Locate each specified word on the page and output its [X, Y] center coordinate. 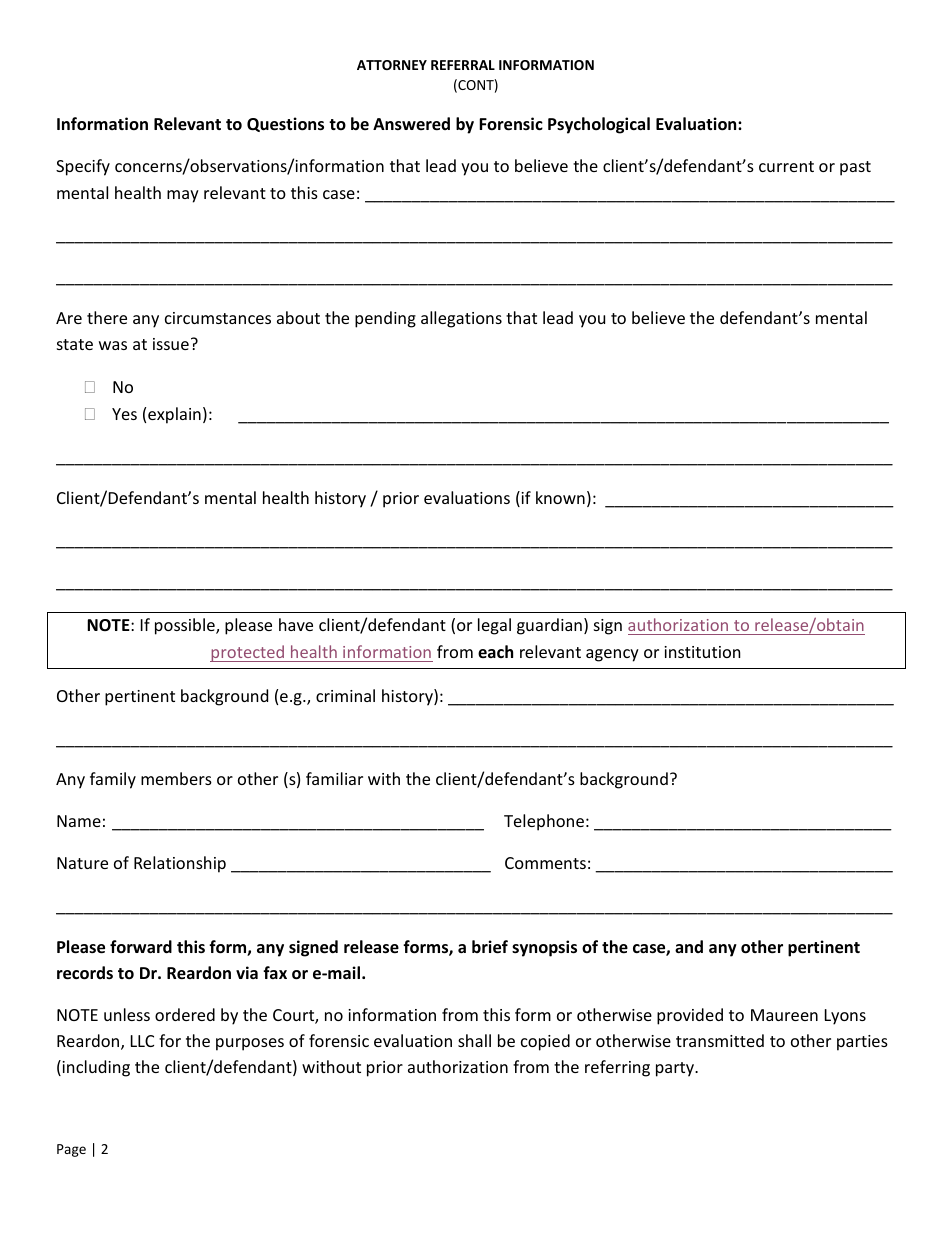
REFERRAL [463, 65]
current [786, 166]
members [176, 778]
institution [702, 652]
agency [612, 655]
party [676, 1069]
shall [474, 1040]
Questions [285, 124]
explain [174, 415]
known [560, 497]
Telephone [544, 822]
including [95, 1068]
